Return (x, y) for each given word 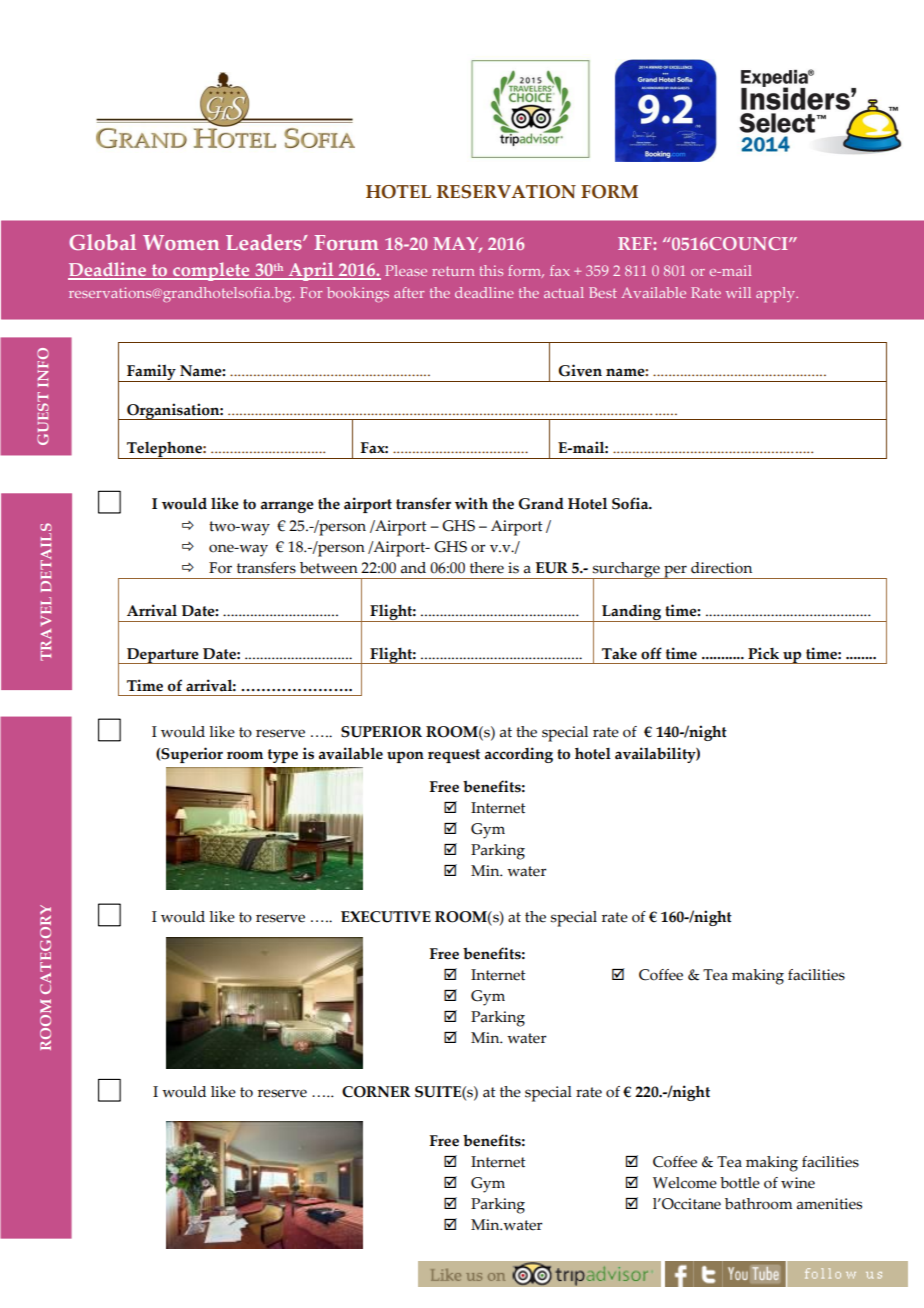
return (453, 271)
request (454, 756)
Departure (163, 656)
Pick (763, 653)
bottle (740, 1183)
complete (211, 271)
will (738, 292)
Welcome (685, 1183)
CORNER (376, 1092)
